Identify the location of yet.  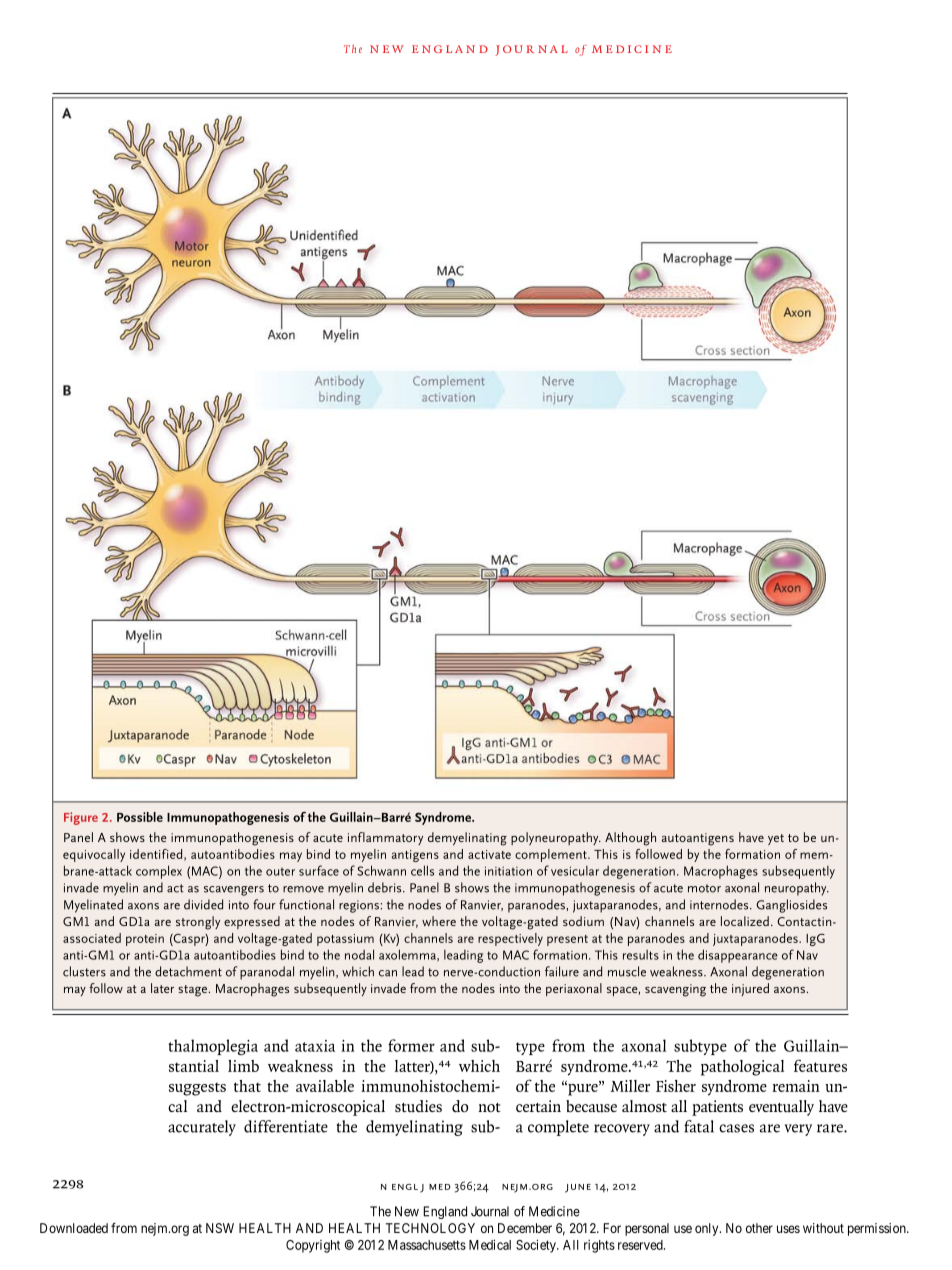
(776, 839).
